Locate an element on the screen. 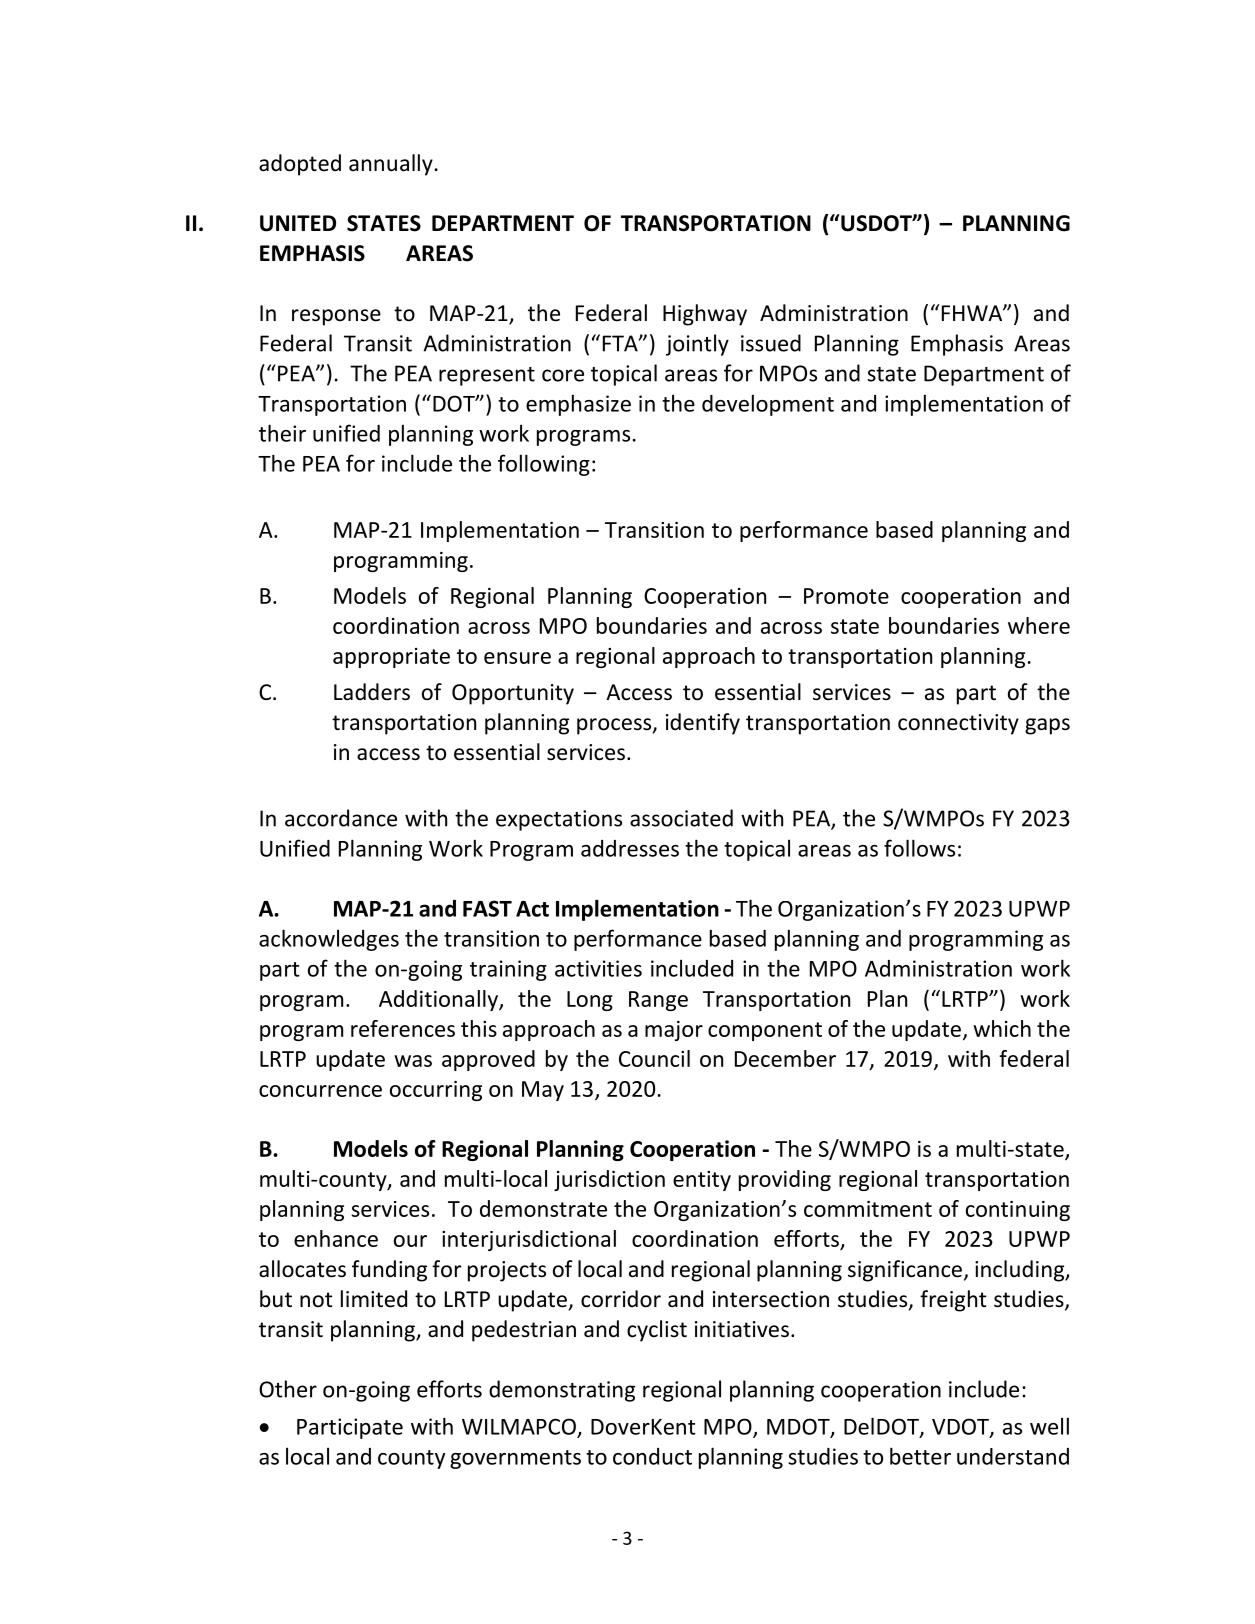 This screenshot has width=1255, height=1624. Other is located at coordinates (288, 1389).
